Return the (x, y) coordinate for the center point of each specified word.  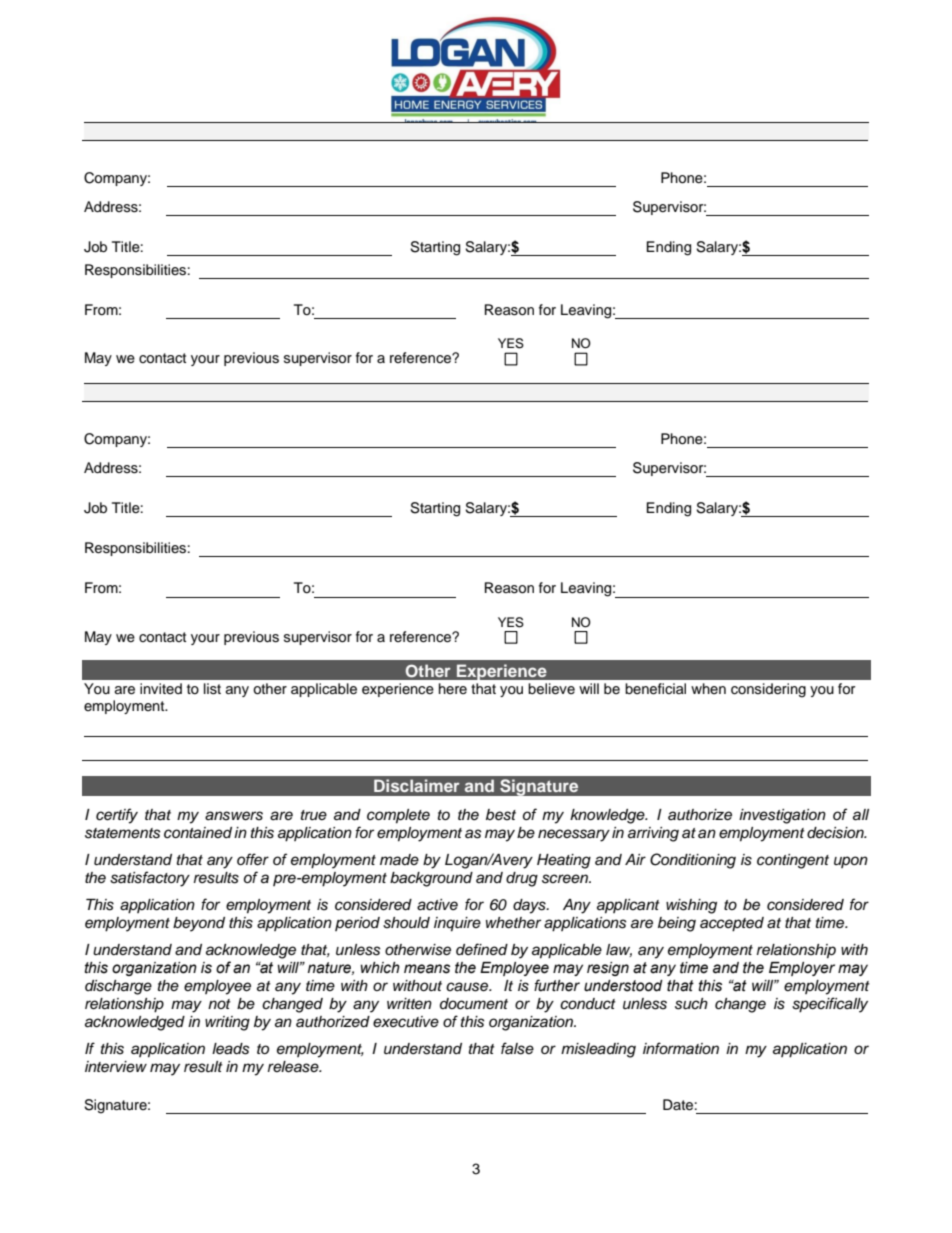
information (681, 1048)
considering (768, 690)
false (517, 1048)
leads (231, 1049)
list (212, 689)
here (453, 688)
